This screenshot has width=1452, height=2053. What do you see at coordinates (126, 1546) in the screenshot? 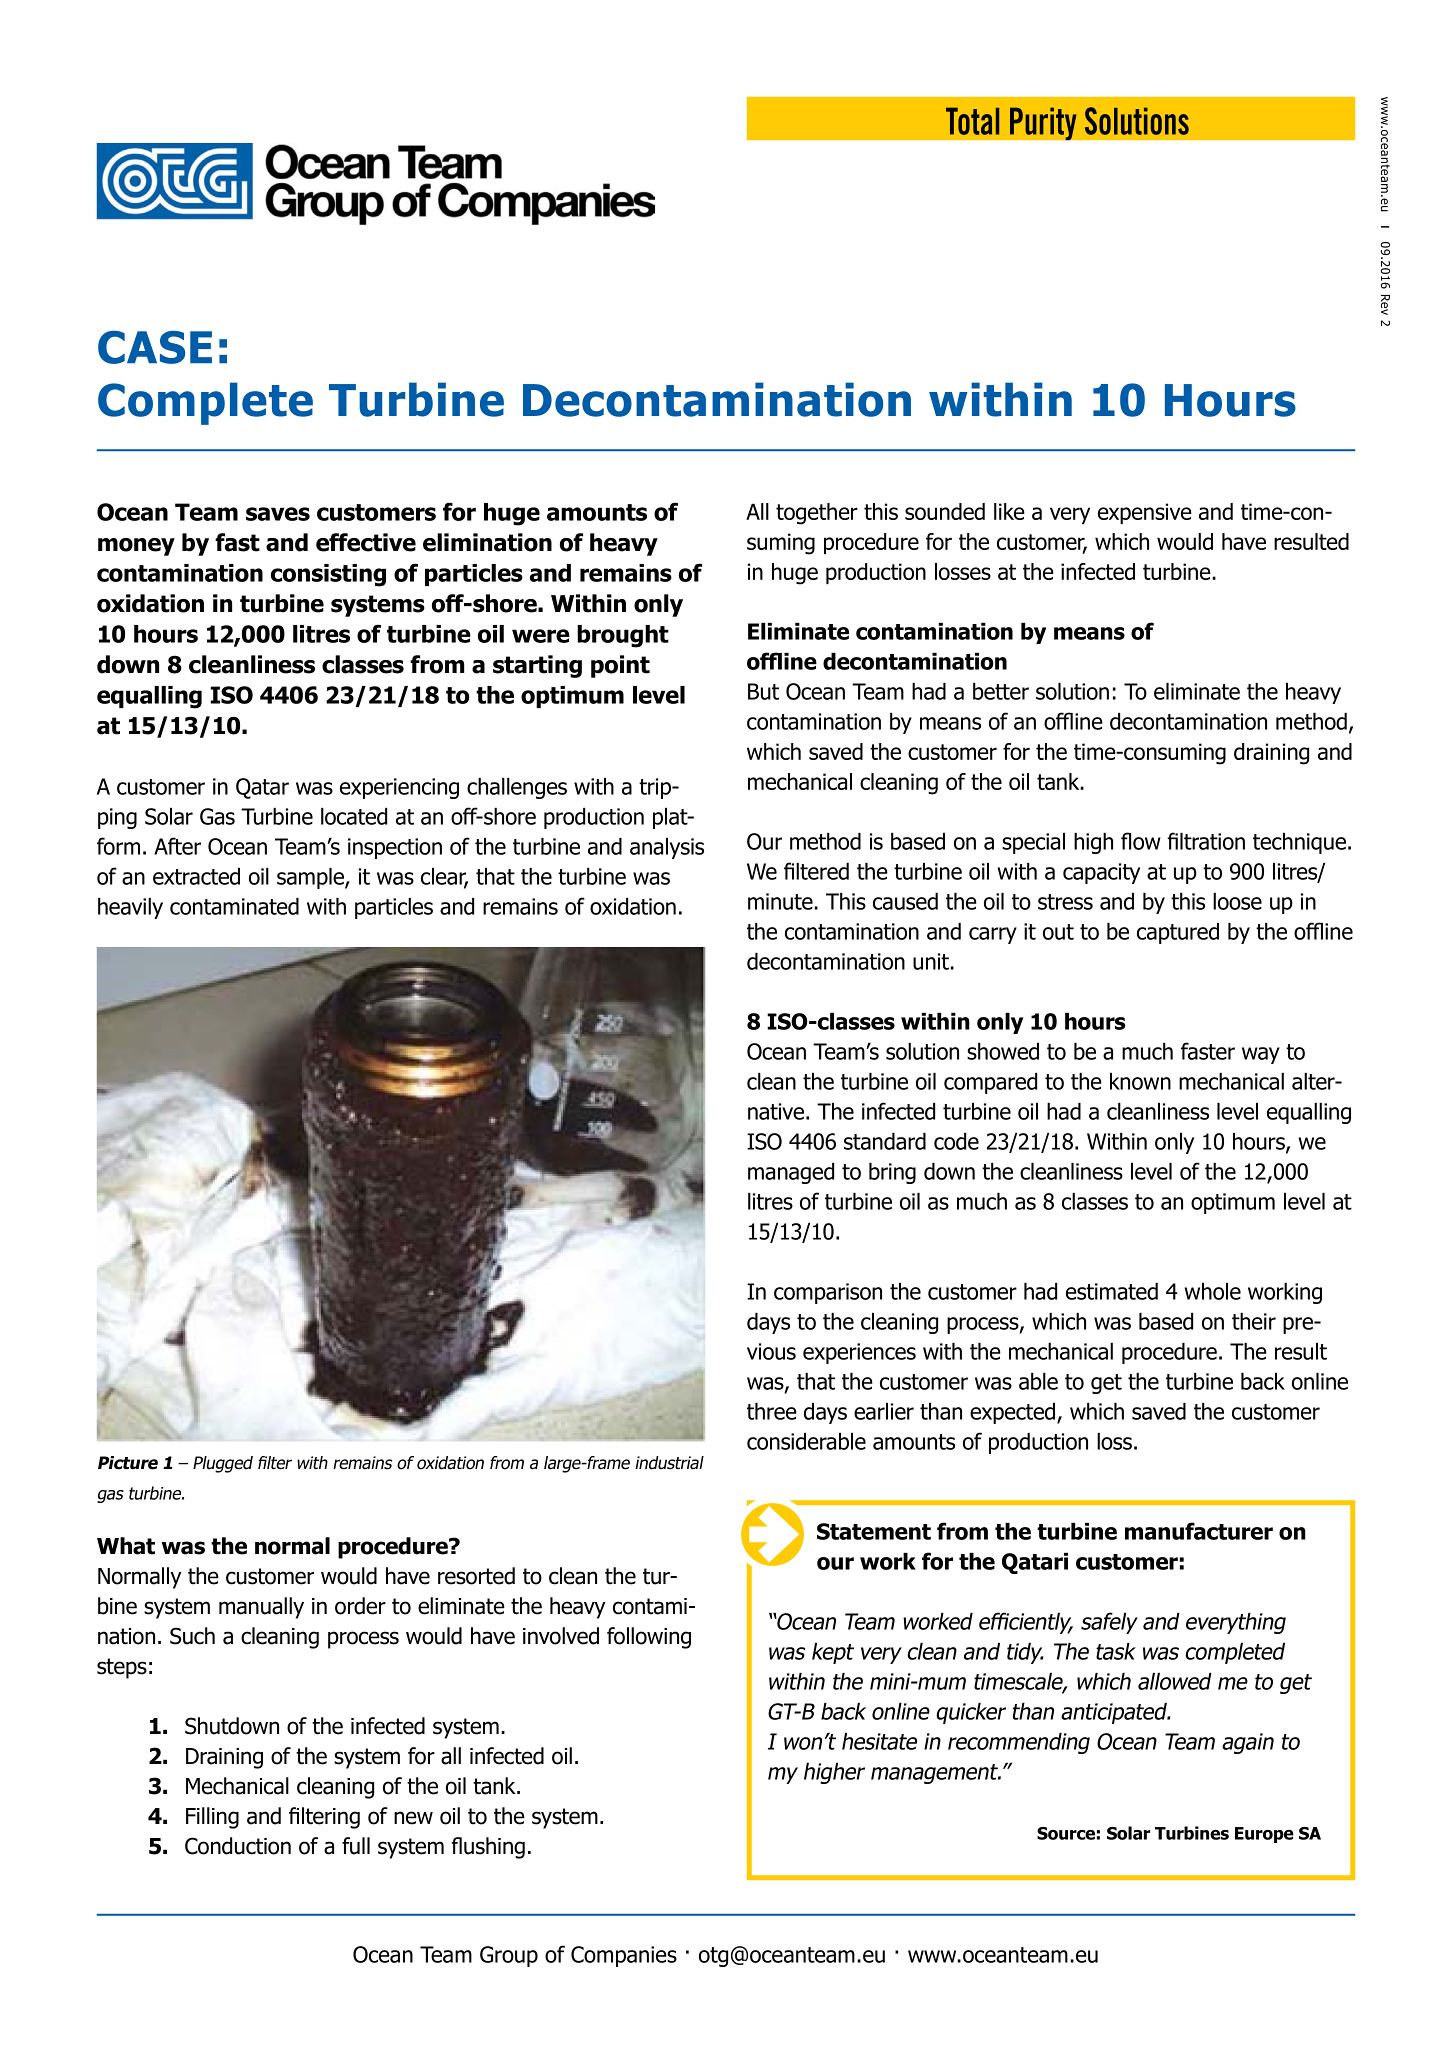
I see `What` at bounding box center [126, 1546].
